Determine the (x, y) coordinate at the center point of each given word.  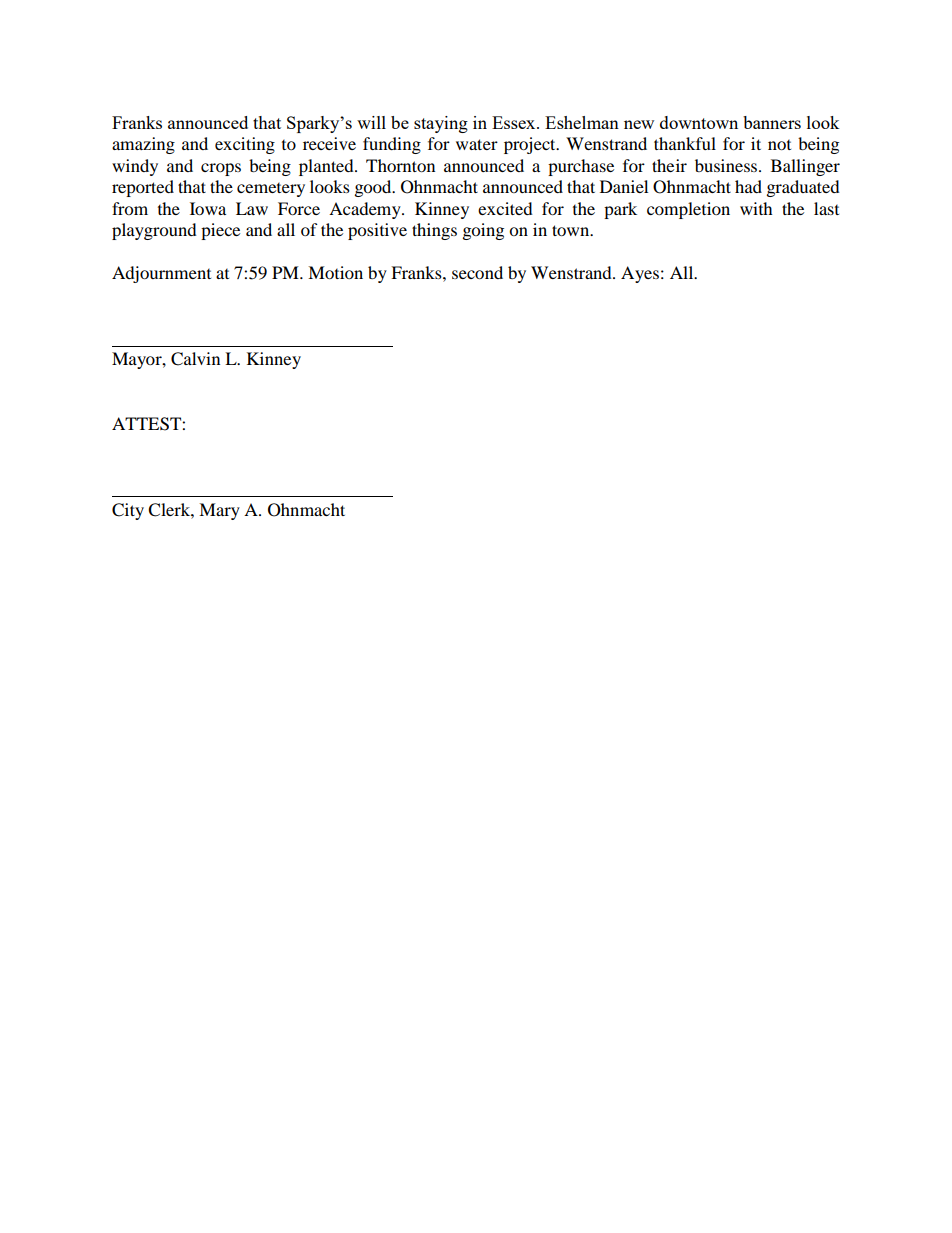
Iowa (208, 208)
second (477, 272)
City (128, 511)
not (779, 145)
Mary (219, 511)
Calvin (195, 359)
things (434, 231)
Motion (335, 272)
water (477, 144)
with (756, 208)
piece (220, 231)
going (483, 231)
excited (505, 208)
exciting (245, 145)
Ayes (640, 274)
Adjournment (161, 274)
